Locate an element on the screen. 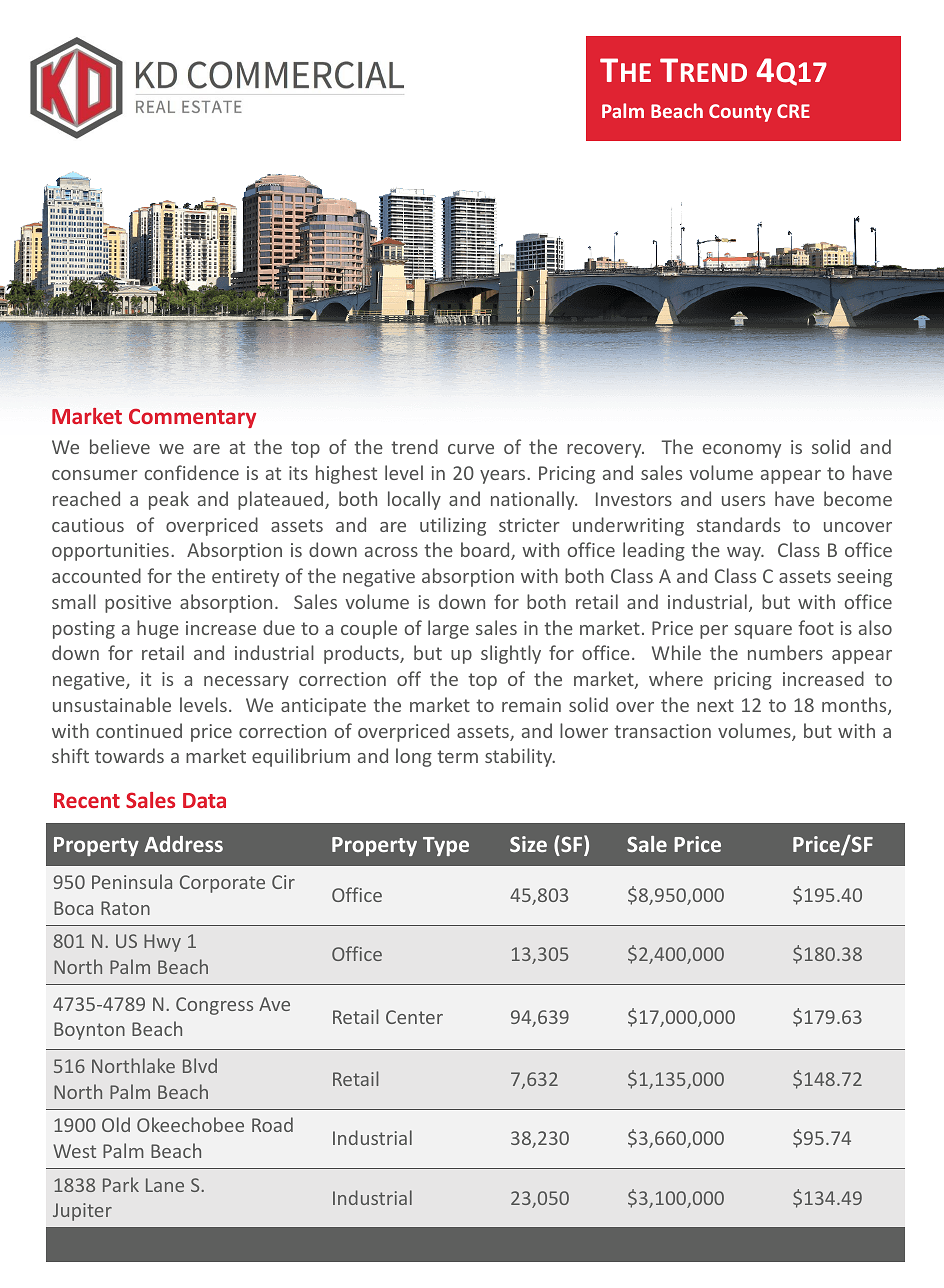 Image resolution: width=944 pixels, height=1288 pixels. Hwy is located at coordinates (162, 943).
